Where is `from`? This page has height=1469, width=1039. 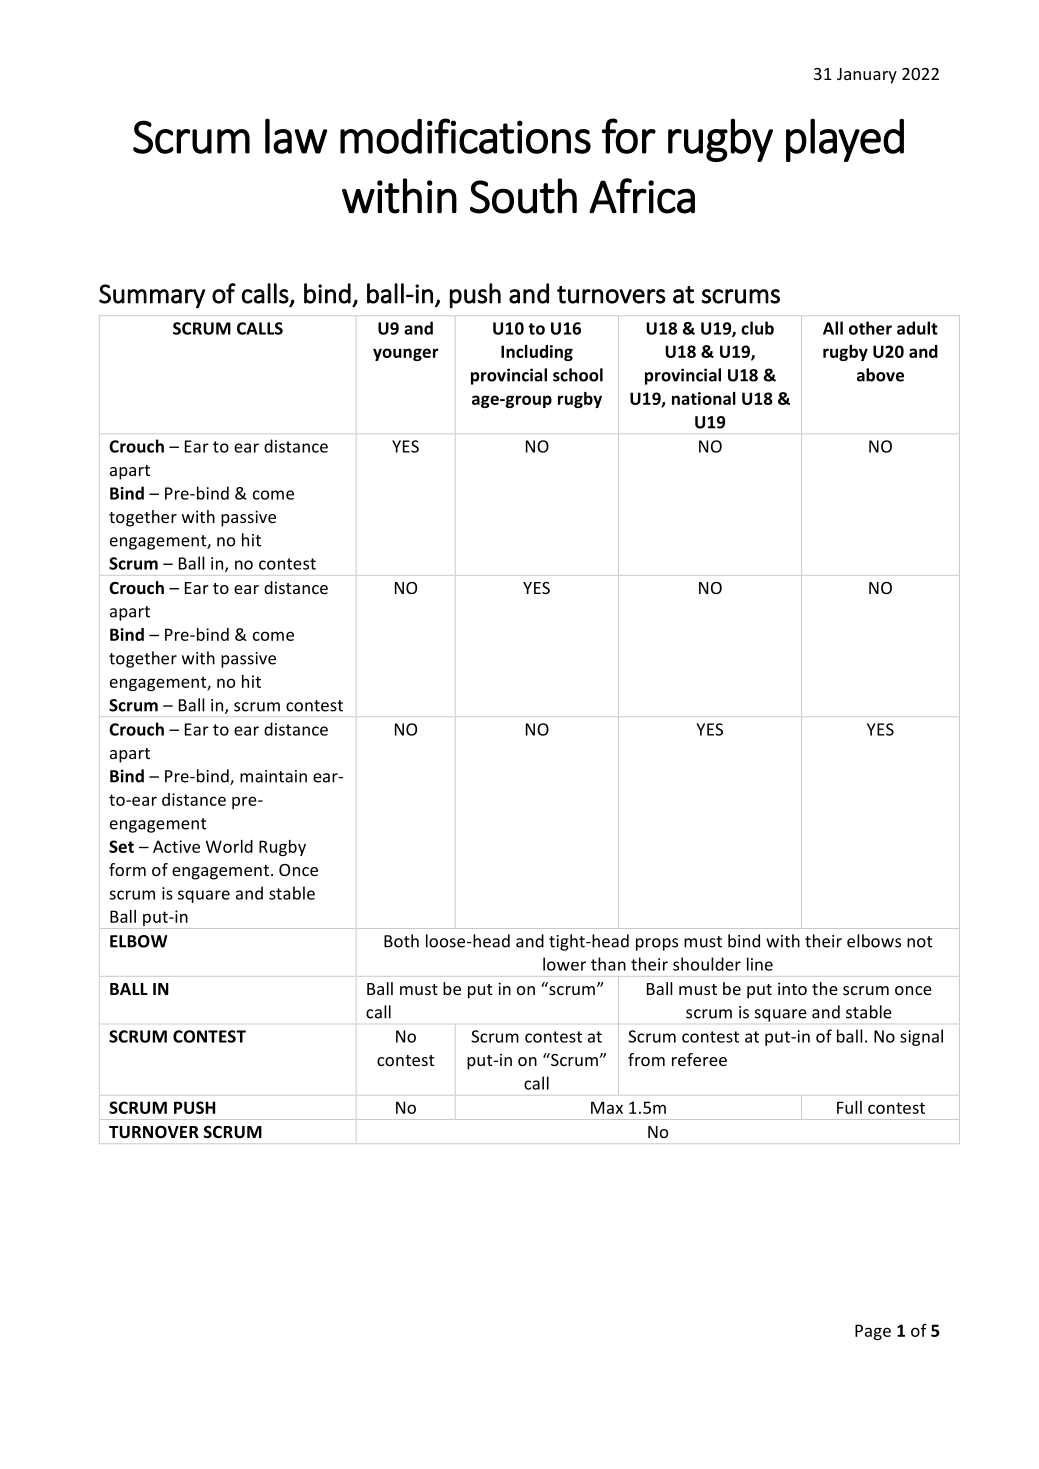
from is located at coordinates (646, 1059).
